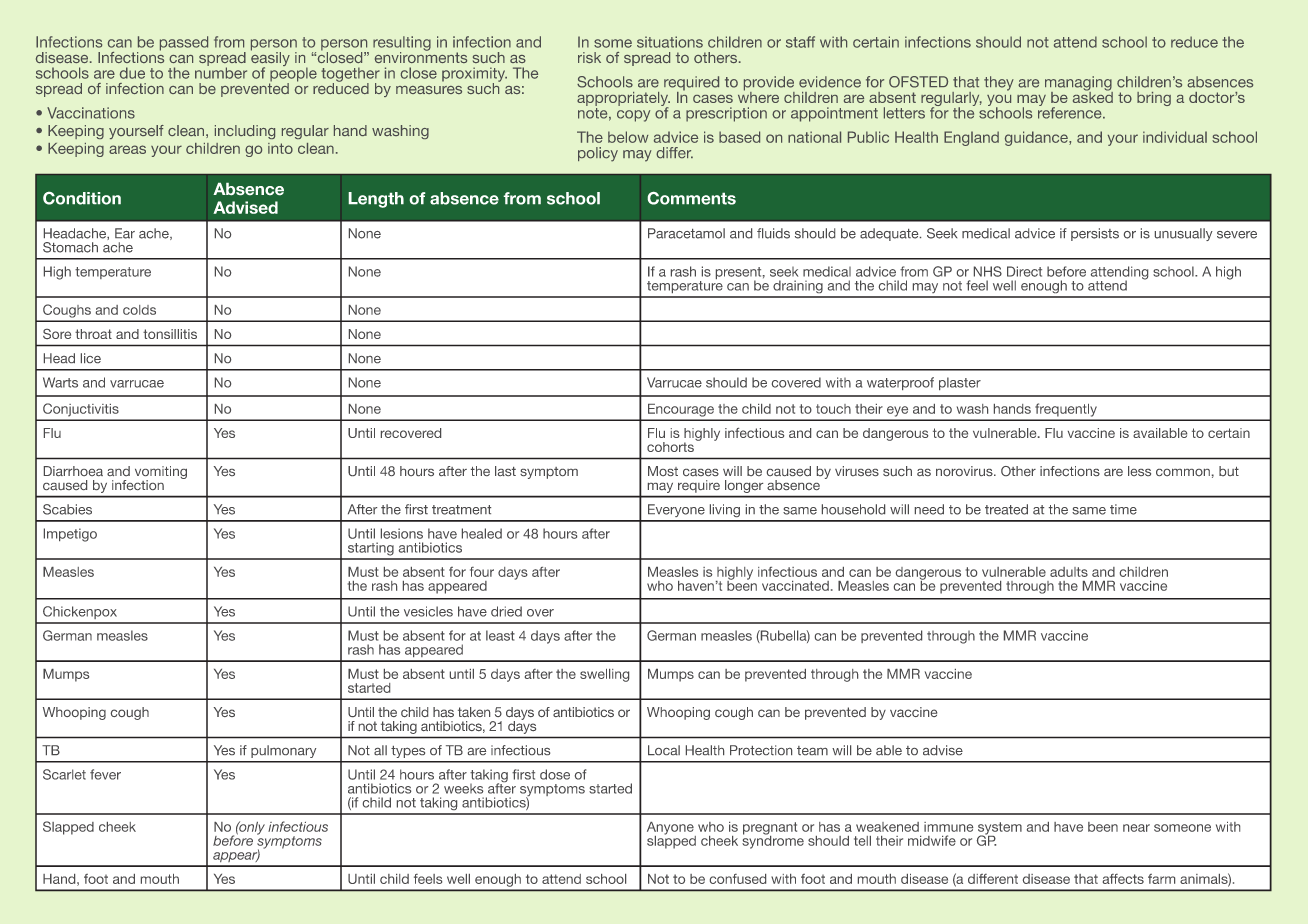  Describe the element at coordinates (1079, 84) in the screenshot. I see `managing` at that location.
